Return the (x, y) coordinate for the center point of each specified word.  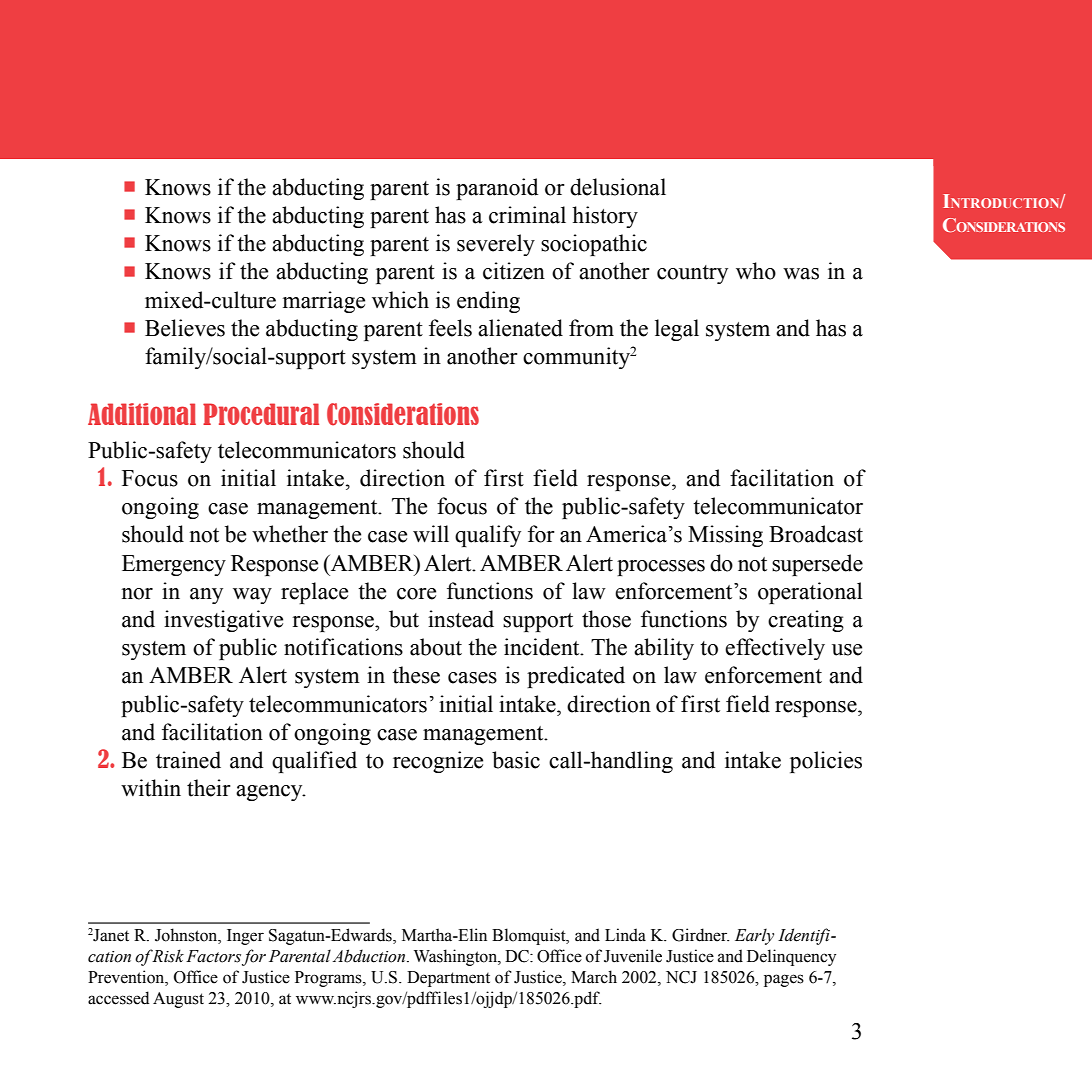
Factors (213, 956)
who (756, 271)
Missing (725, 536)
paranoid (497, 189)
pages (784, 980)
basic (516, 760)
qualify (488, 536)
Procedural (261, 414)
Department (448, 979)
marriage (324, 302)
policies (826, 762)
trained (188, 760)
